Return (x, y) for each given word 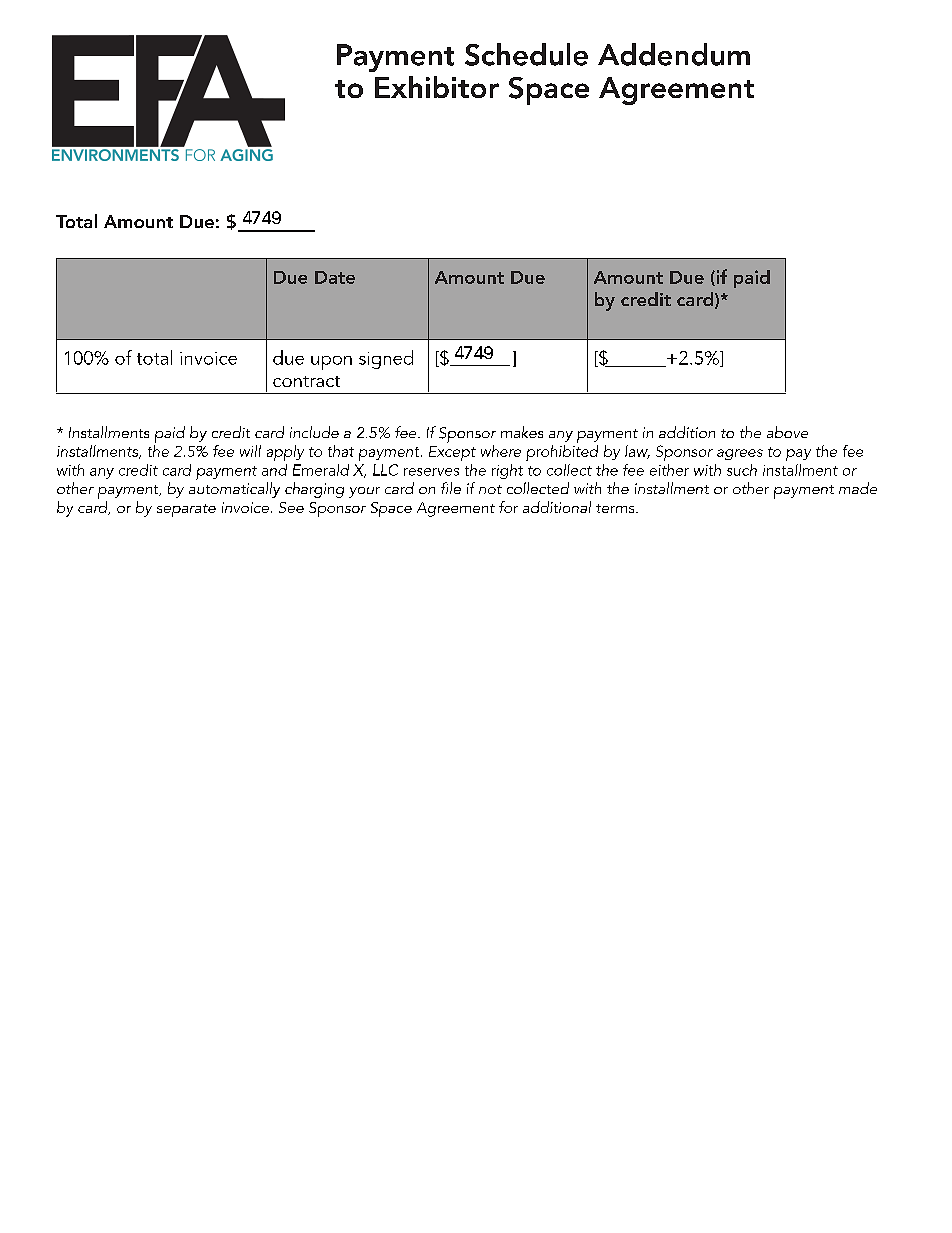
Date (335, 277)
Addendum (674, 54)
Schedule (526, 54)
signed (386, 359)
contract (306, 381)
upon (331, 363)
